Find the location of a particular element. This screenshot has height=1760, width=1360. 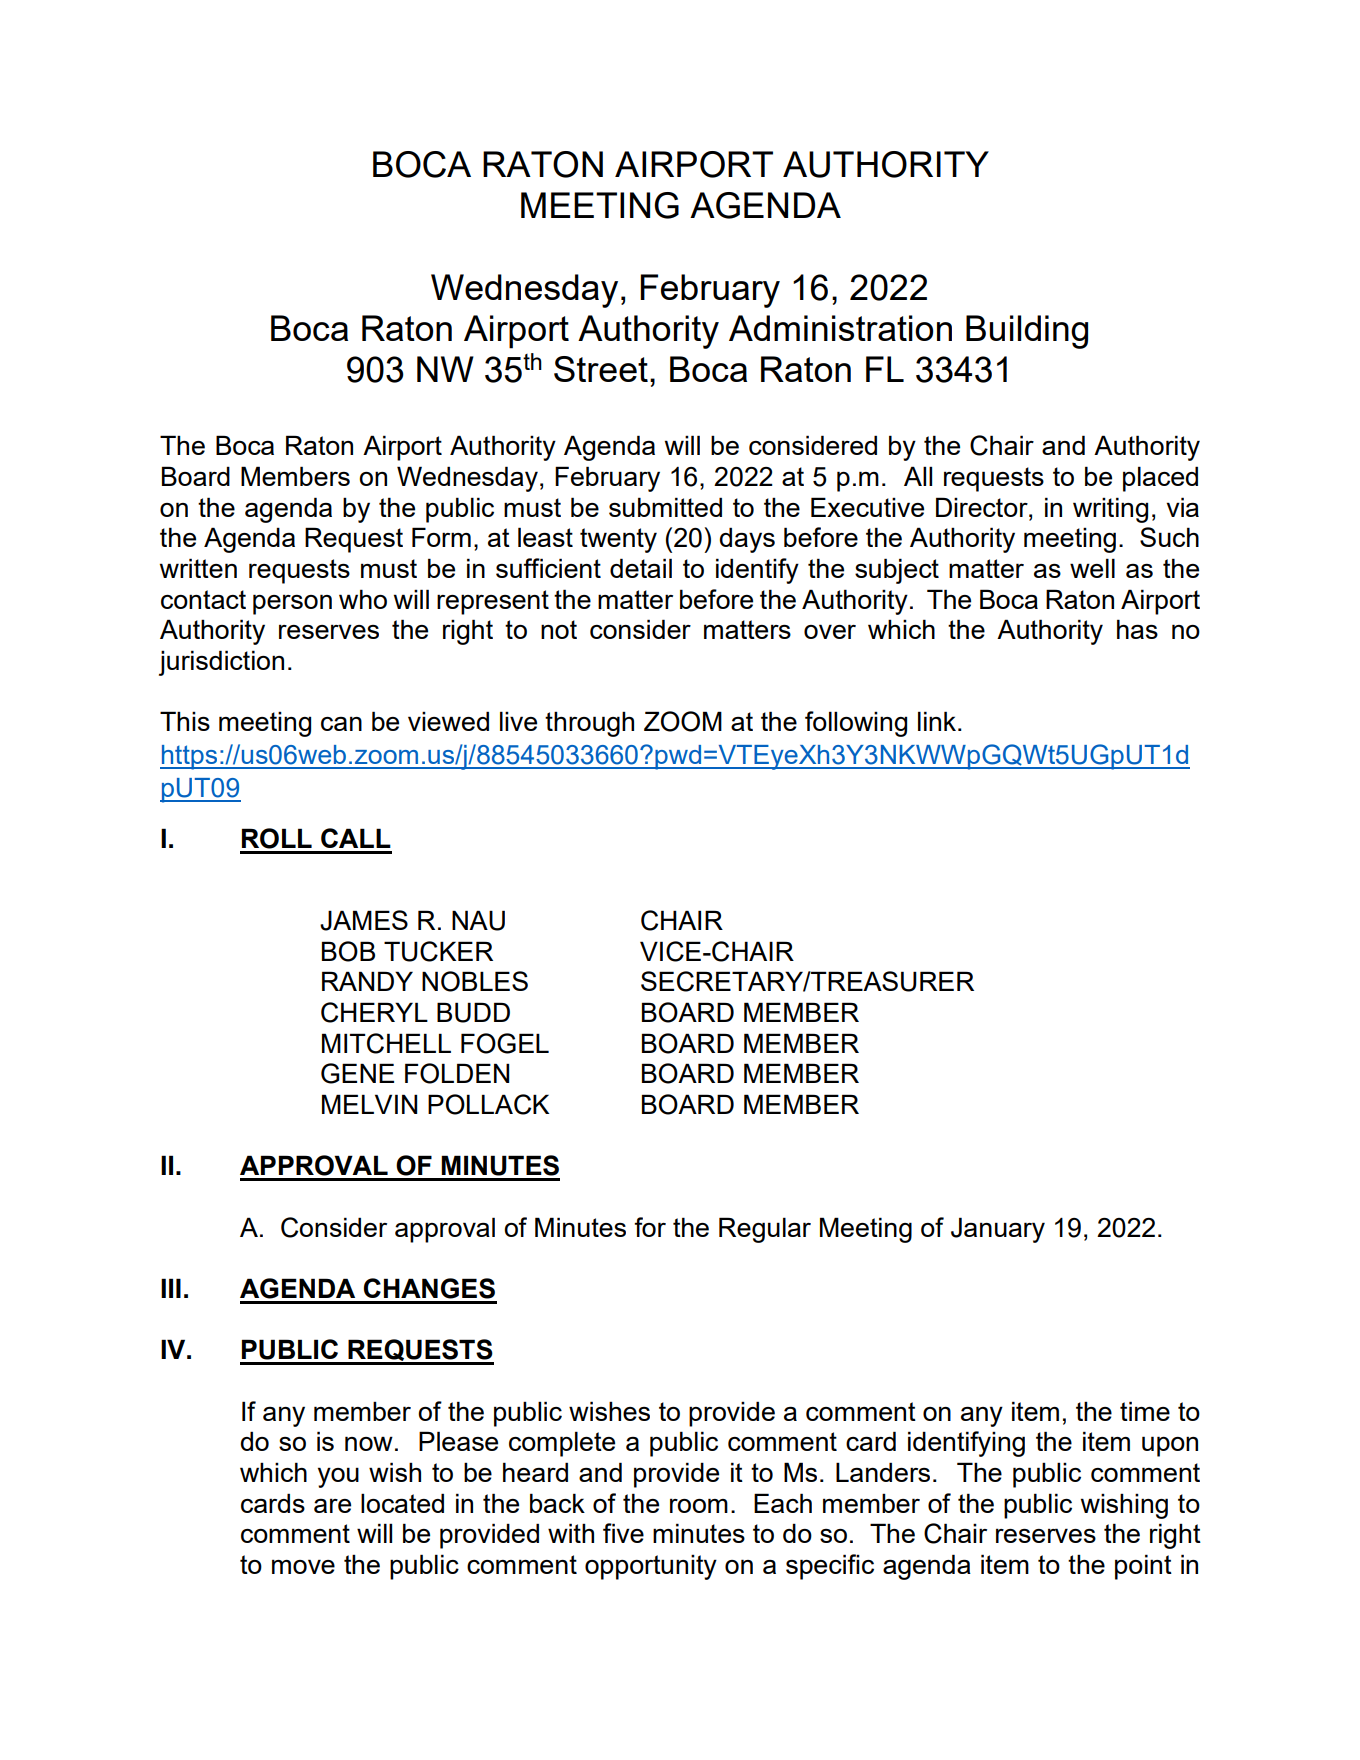

room is located at coordinates (699, 1505).
